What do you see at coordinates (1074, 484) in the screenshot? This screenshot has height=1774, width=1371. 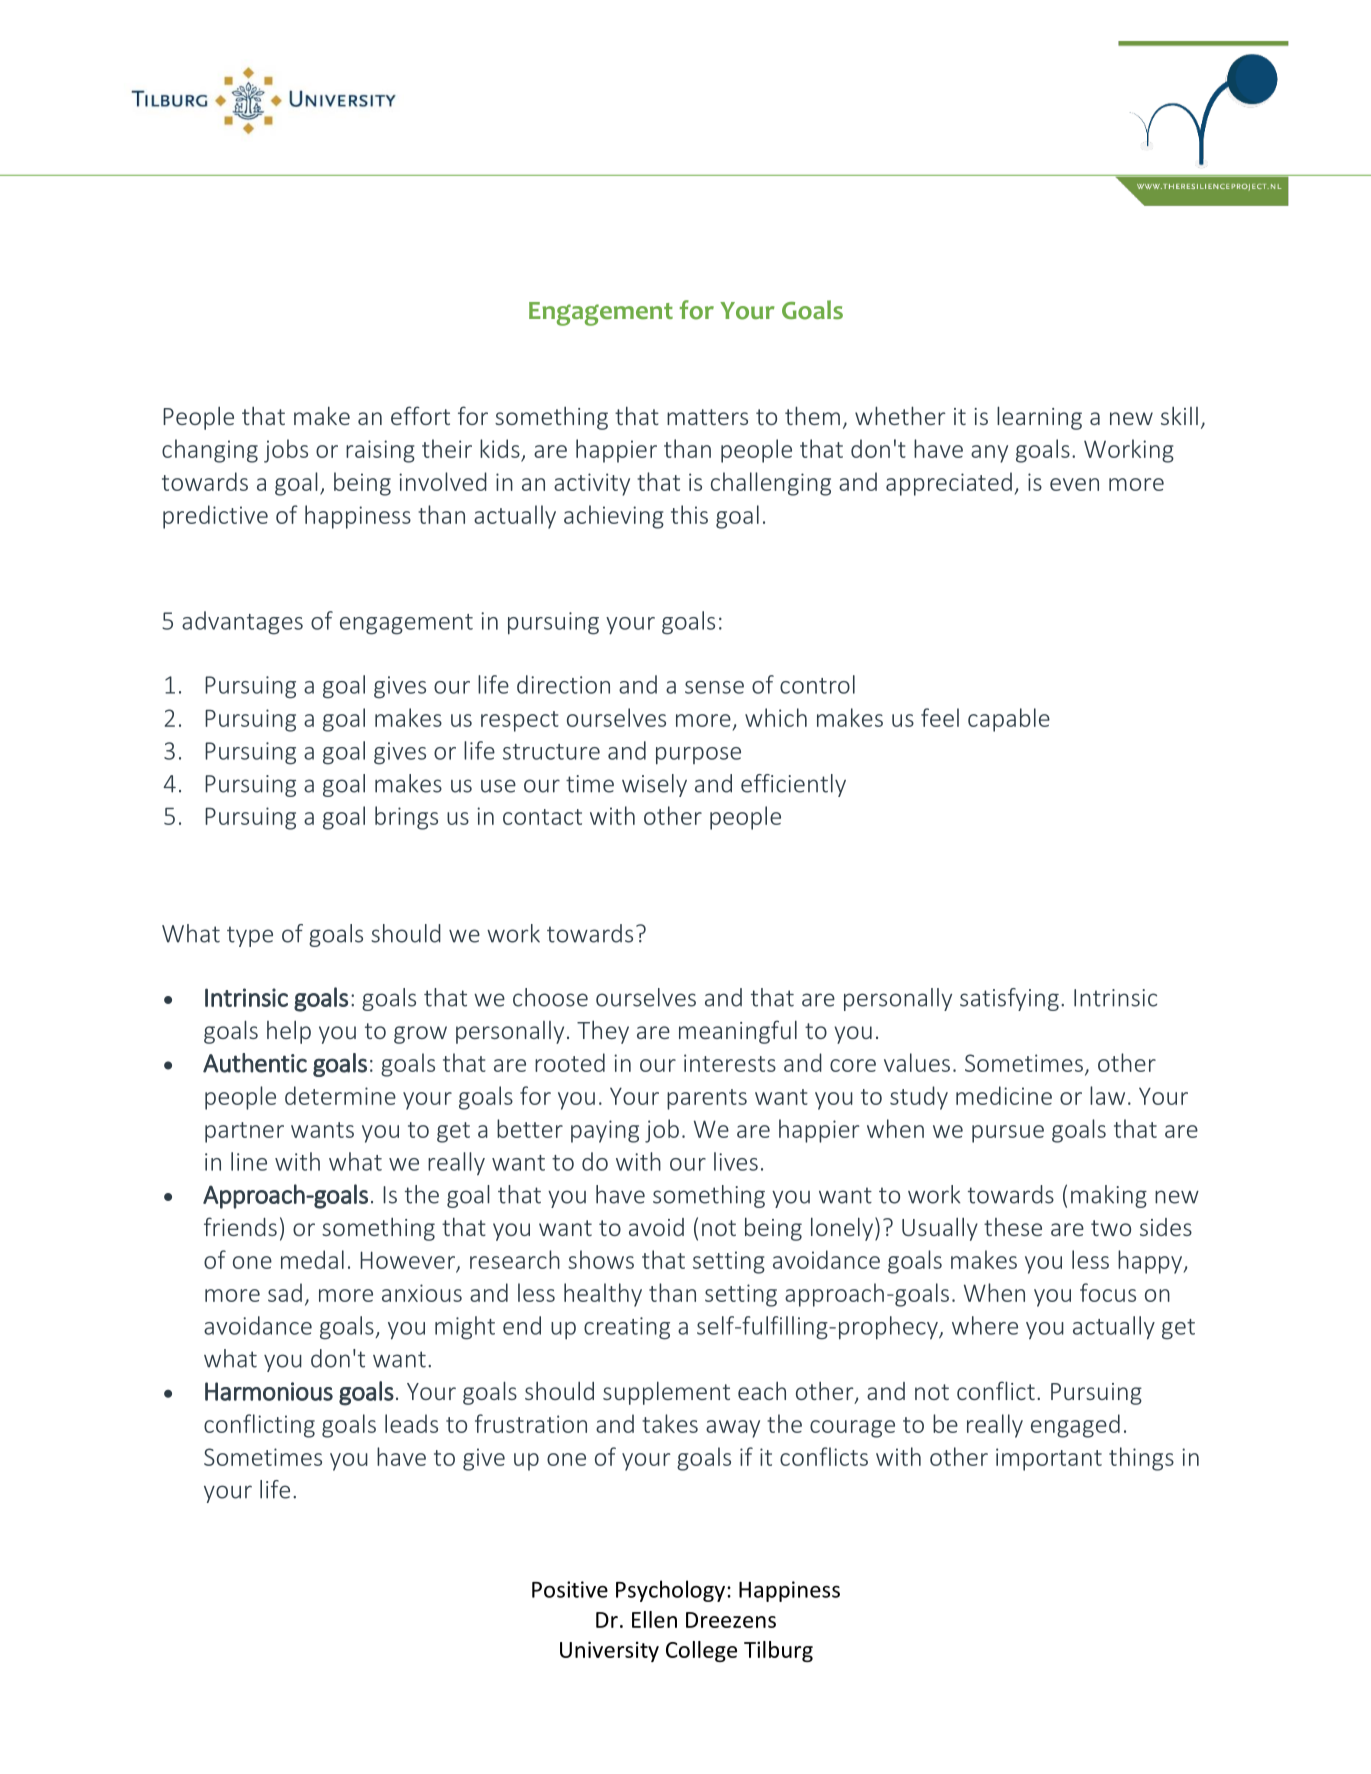 I see `even` at bounding box center [1074, 484].
